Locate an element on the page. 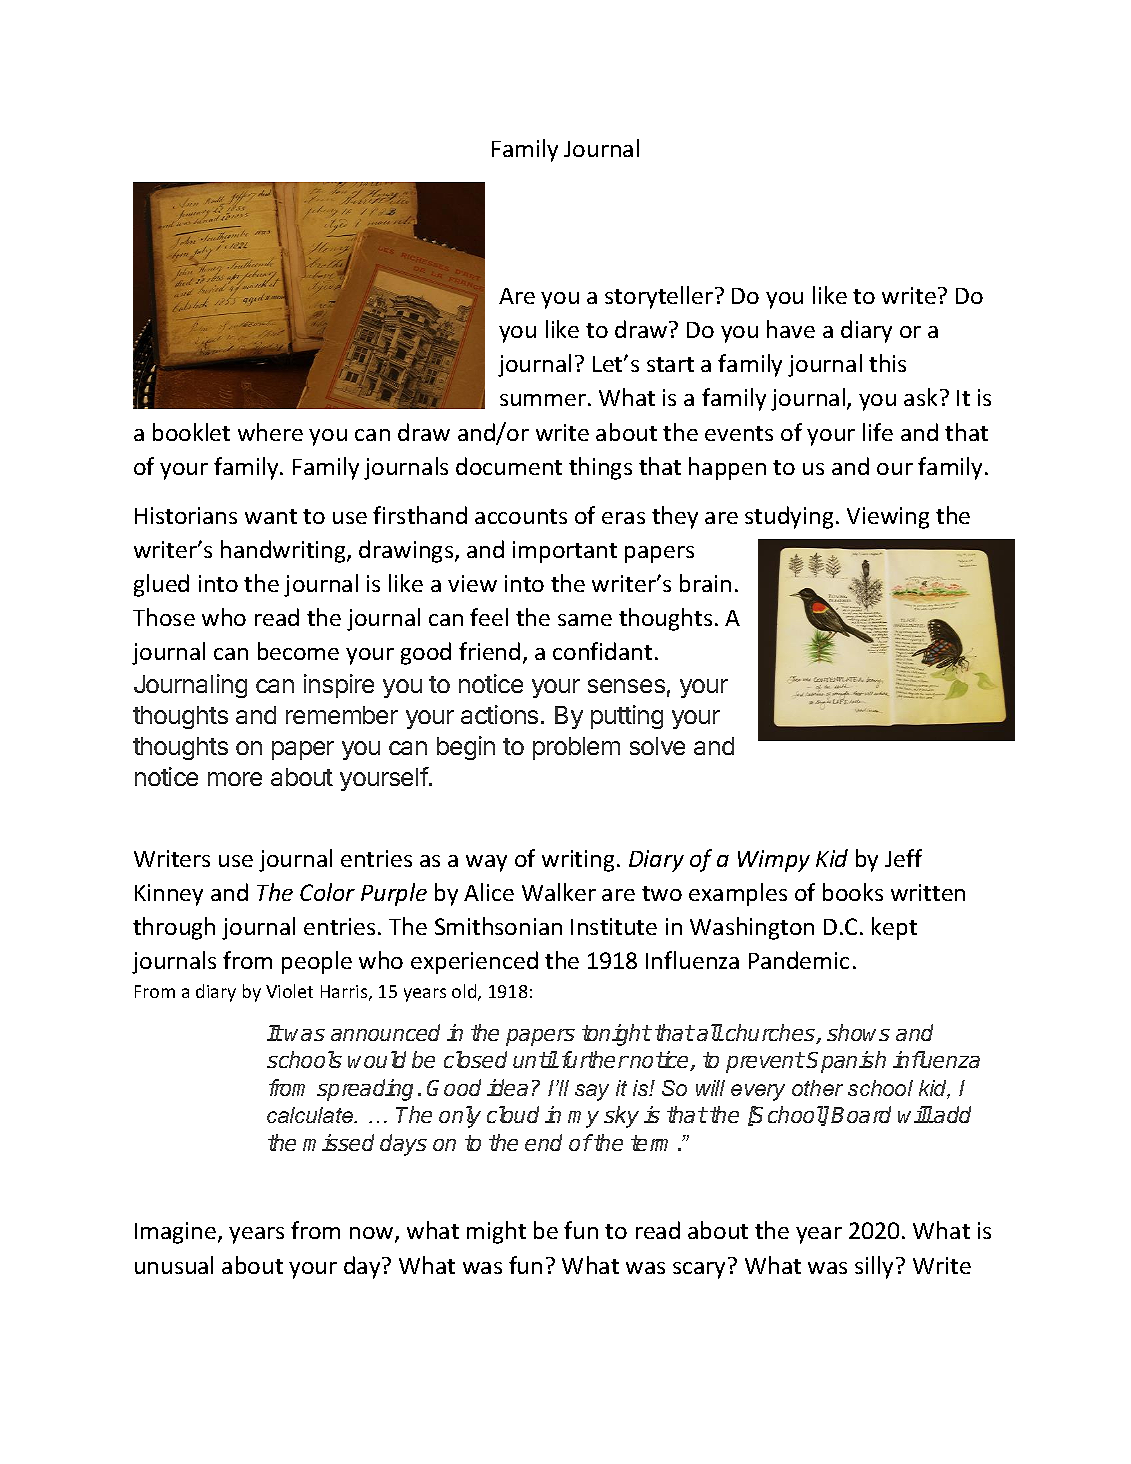 The width and height of the page is (1131, 1464). shows is located at coordinates (858, 1032).
